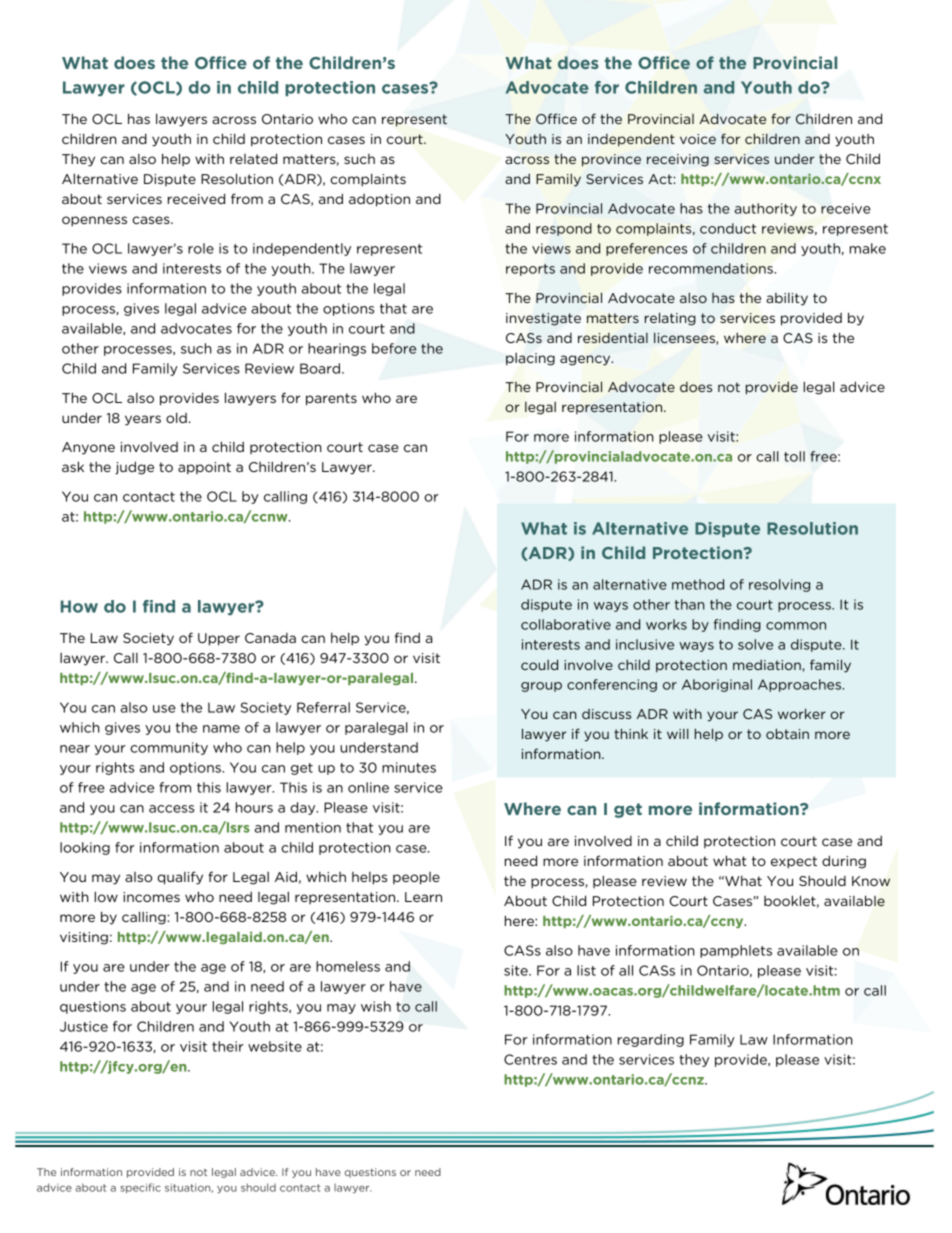  What do you see at coordinates (766, 209) in the document?
I see `authority` at bounding box center [766, 209].
